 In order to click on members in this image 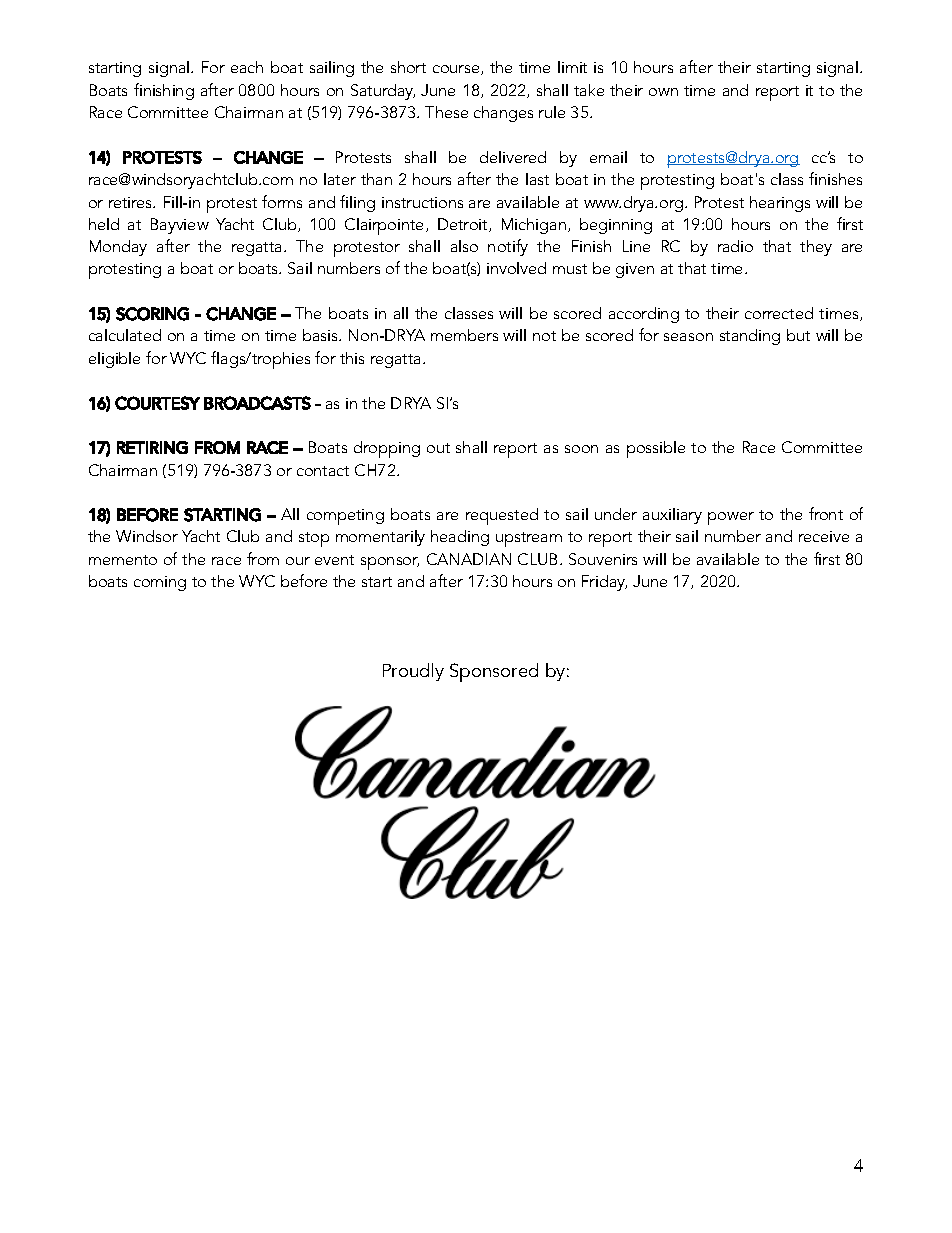, I will do `click(464, 335)`.
